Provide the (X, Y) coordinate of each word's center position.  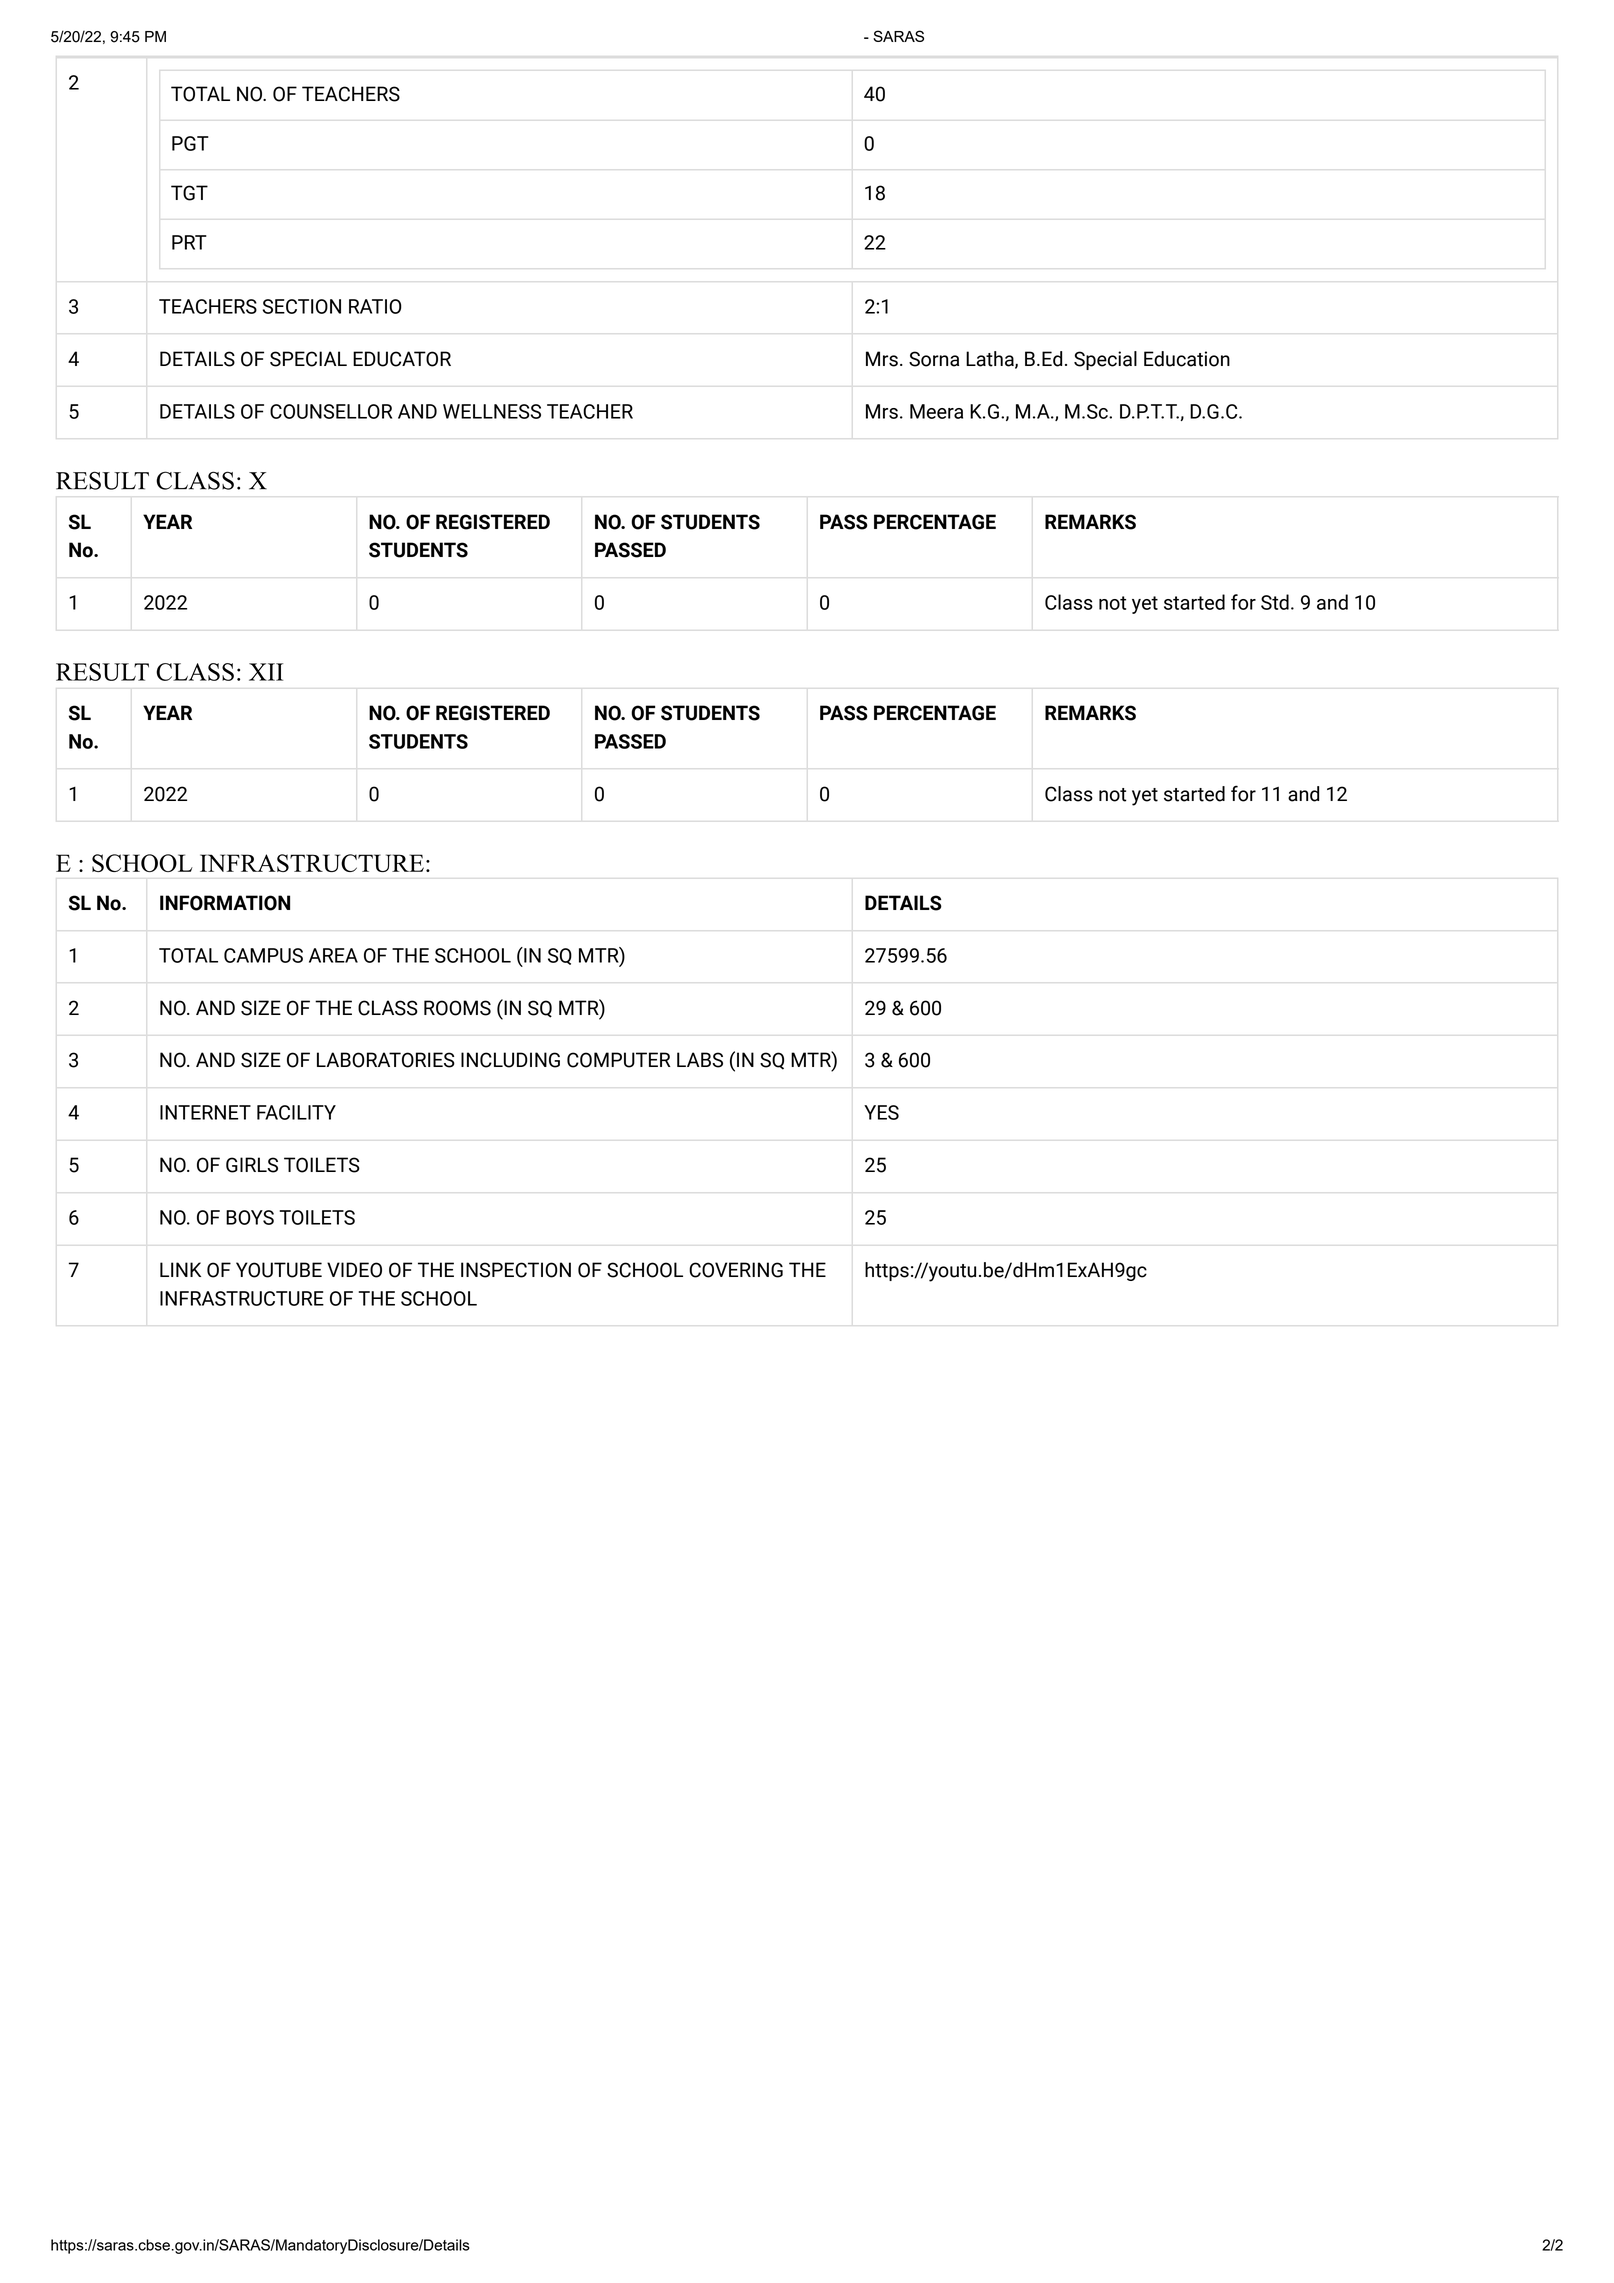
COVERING (736, 1270)
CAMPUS (263, 955)
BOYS (250, 1217)
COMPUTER (619, 1060)
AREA (333, 955)
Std (1275, 602)
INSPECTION (516, 1270)
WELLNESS (492, 411)
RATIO (375, 306)
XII (266, 672)
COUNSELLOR (331, 411)
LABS (700, 1060)
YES (881, 1112)
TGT (189, 193)
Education (1187, 359)
